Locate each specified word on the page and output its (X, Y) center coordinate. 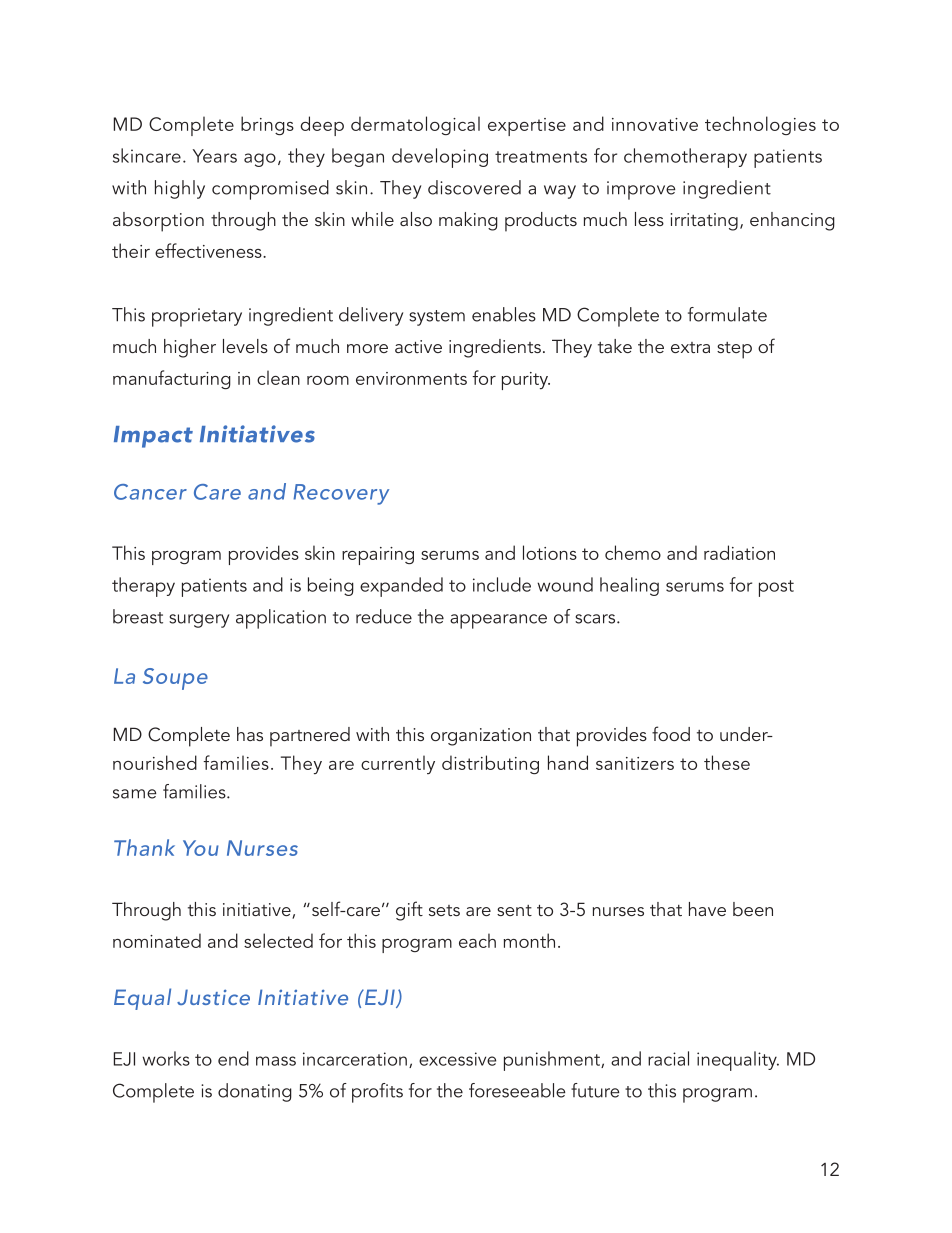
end (233, 1058)
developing (440, 158)
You (201, 848)
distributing (490, 764)
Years (215, 156)
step (734, 350)
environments (411, 378)
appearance (498, 621)
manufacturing (172, 379)
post (776, 588)
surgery (199, 621)
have (707, 909)
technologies (760, 125)
